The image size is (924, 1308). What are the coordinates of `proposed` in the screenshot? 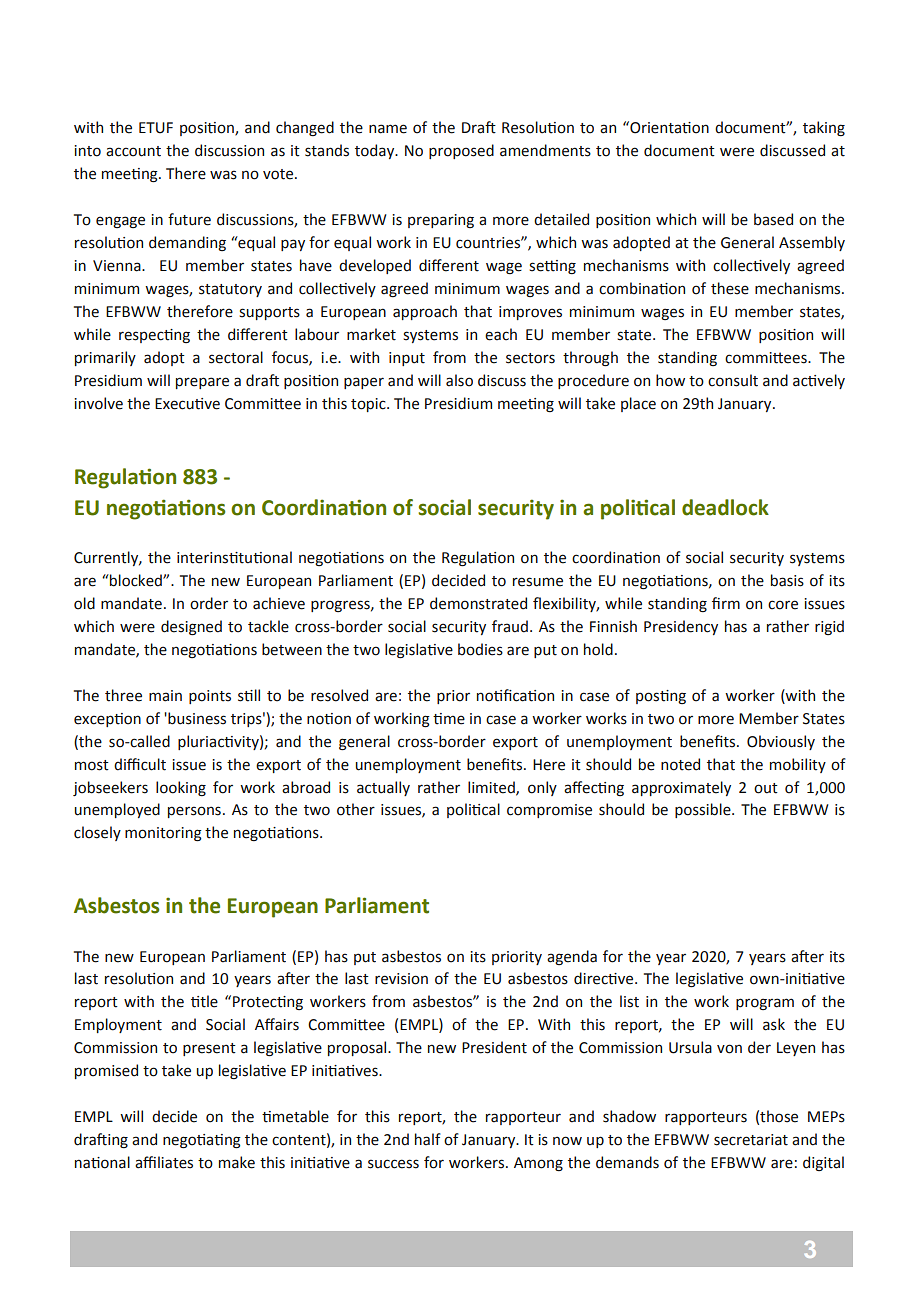 It's located at (461, 151).
